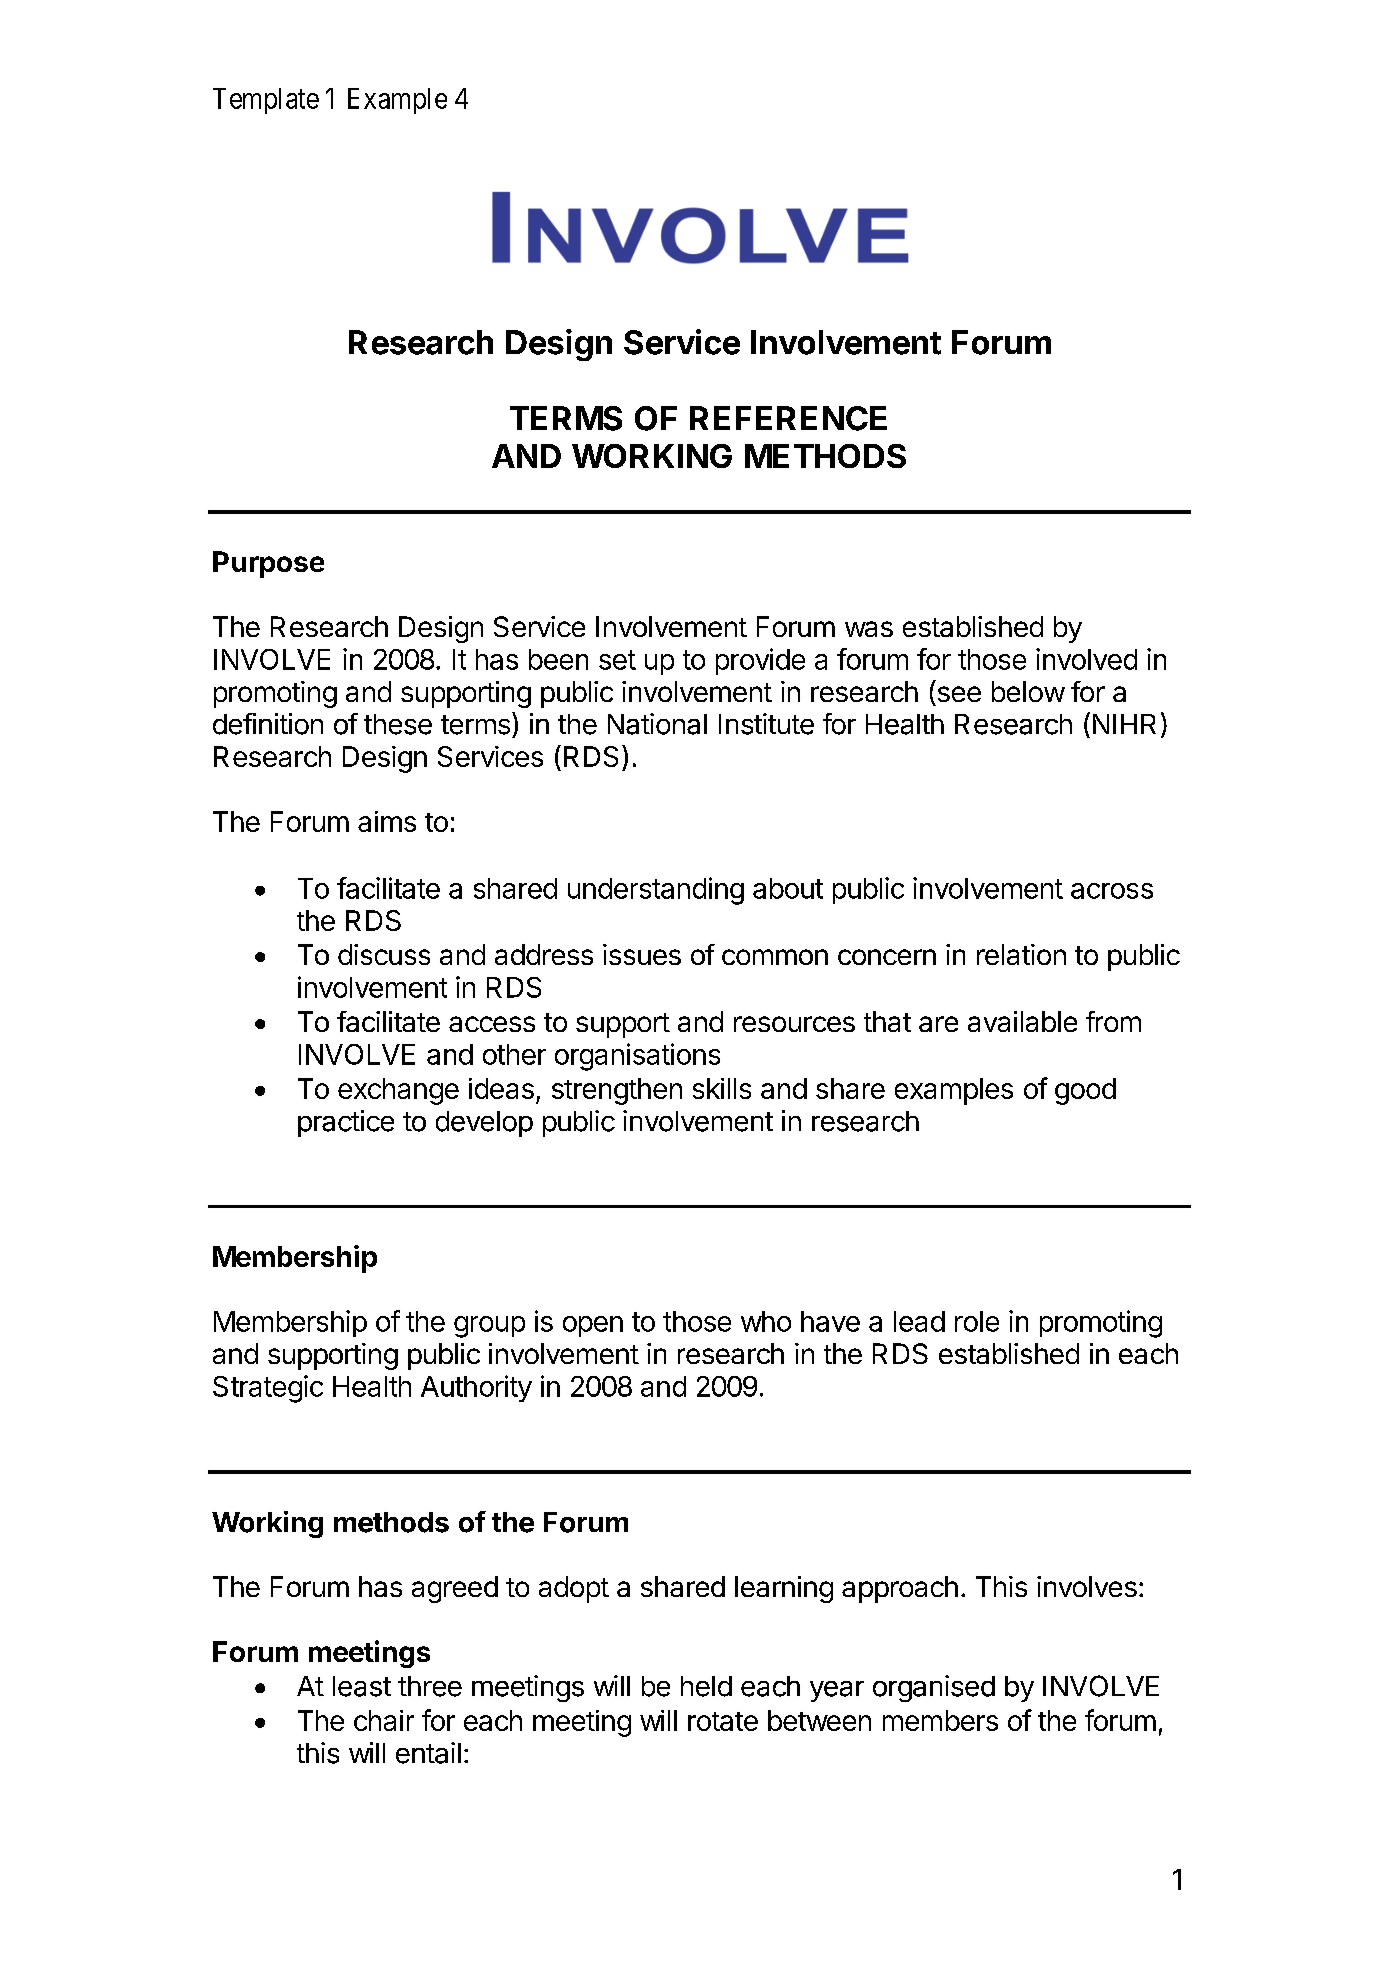  Describe the element at coordinates (706, 1686) in the screenshot. I see `held` at that location.
